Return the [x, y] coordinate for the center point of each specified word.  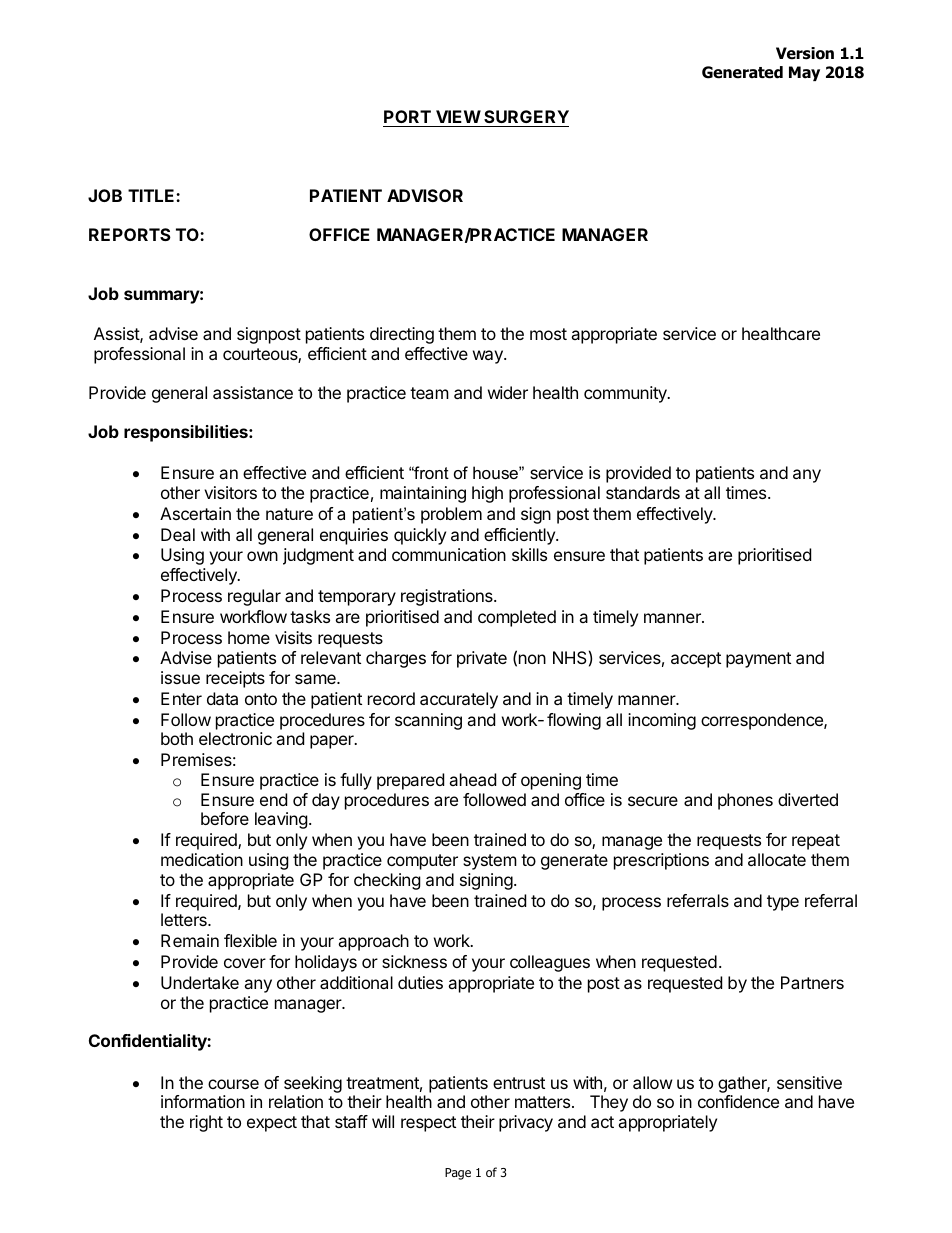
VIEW [458, 116]
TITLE [152, 195]
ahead [472, 779]
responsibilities [187, 433]
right [206, 1123]
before [225, 818]
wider [508, 392]
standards [643, 492]
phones [745, 801]
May [804, 73]
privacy [526, 1123]
